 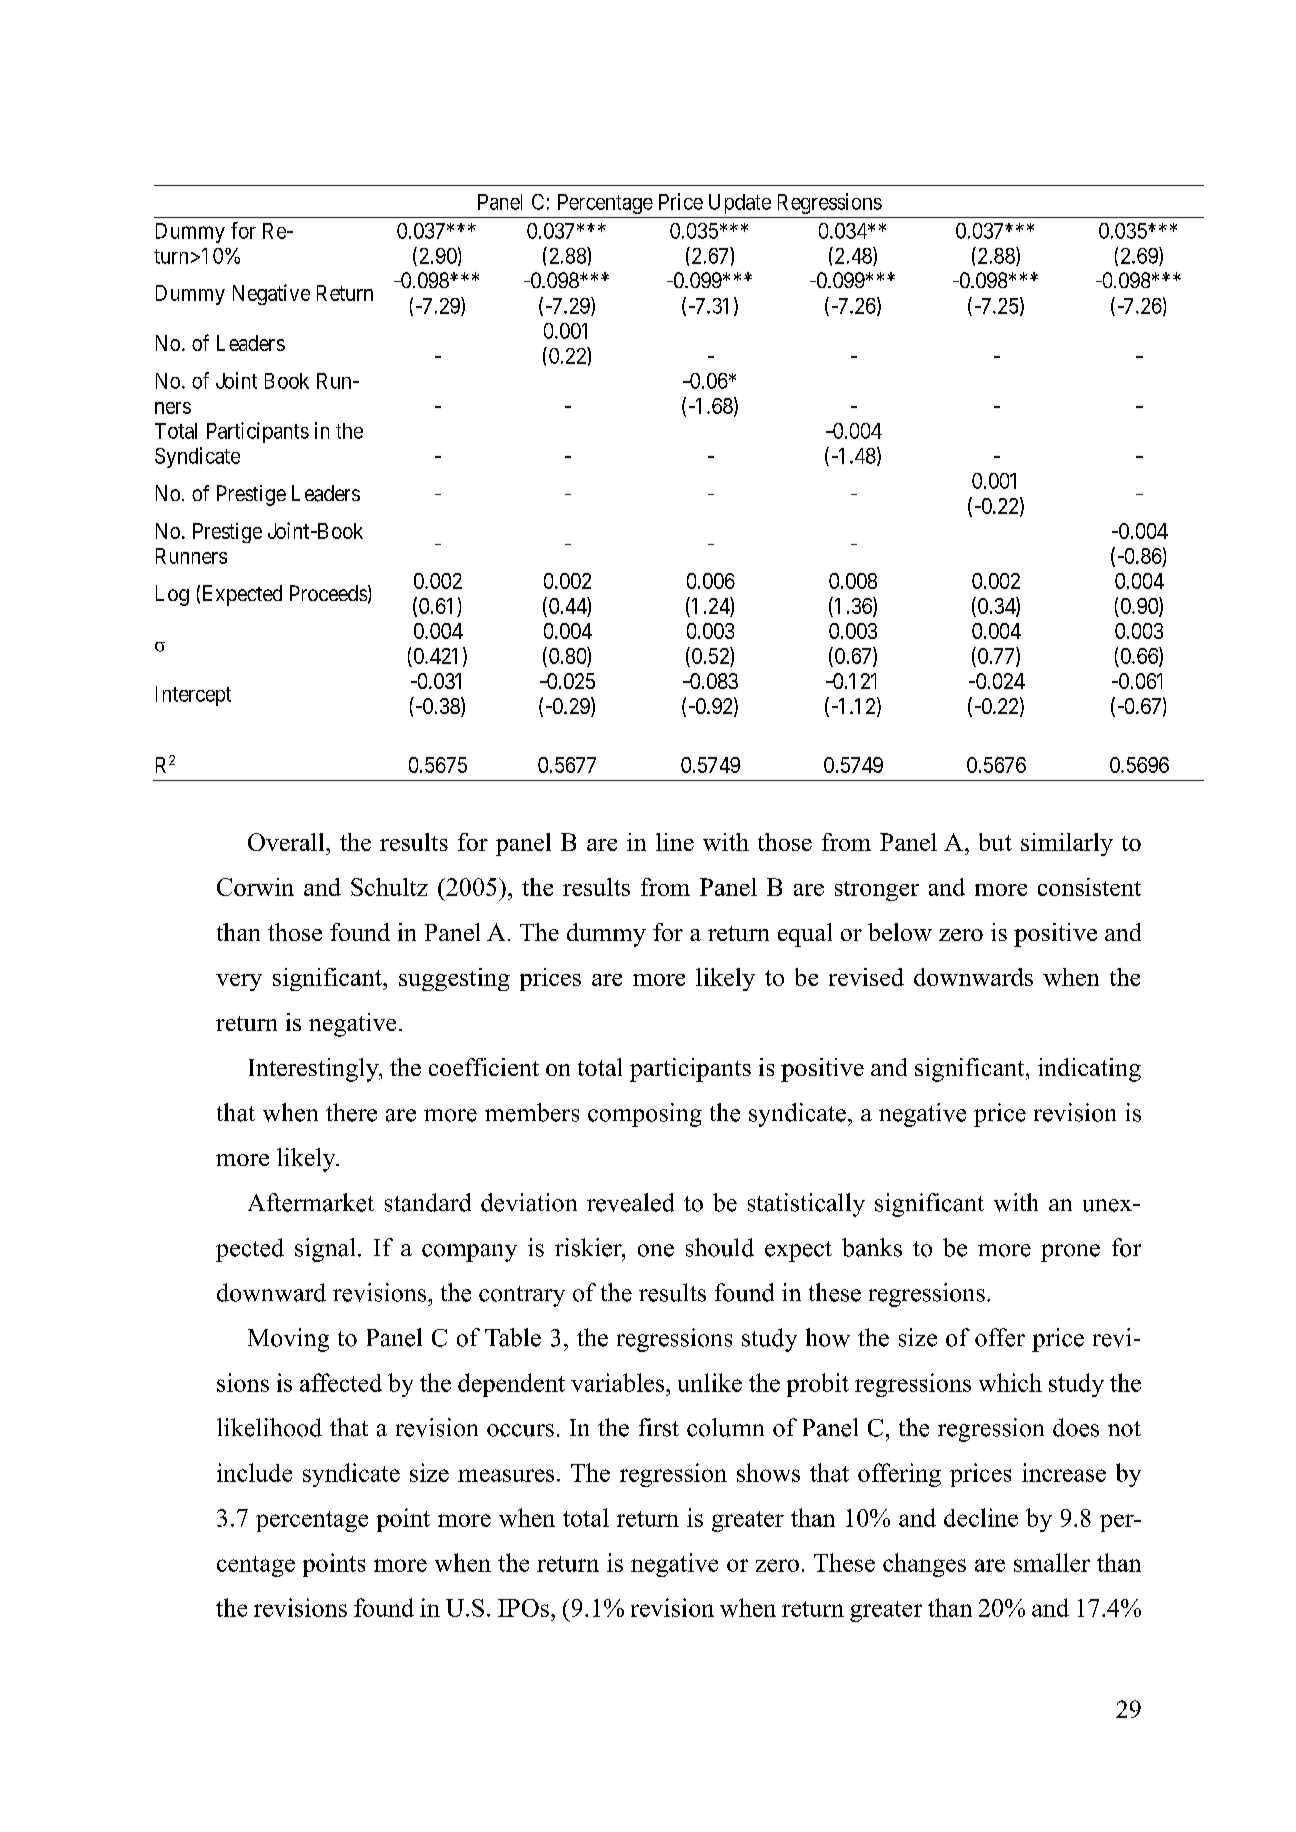 What do you see at coordinates (193, 696) in the page?
I see `Intercept` at bounding box center [193, 696].
